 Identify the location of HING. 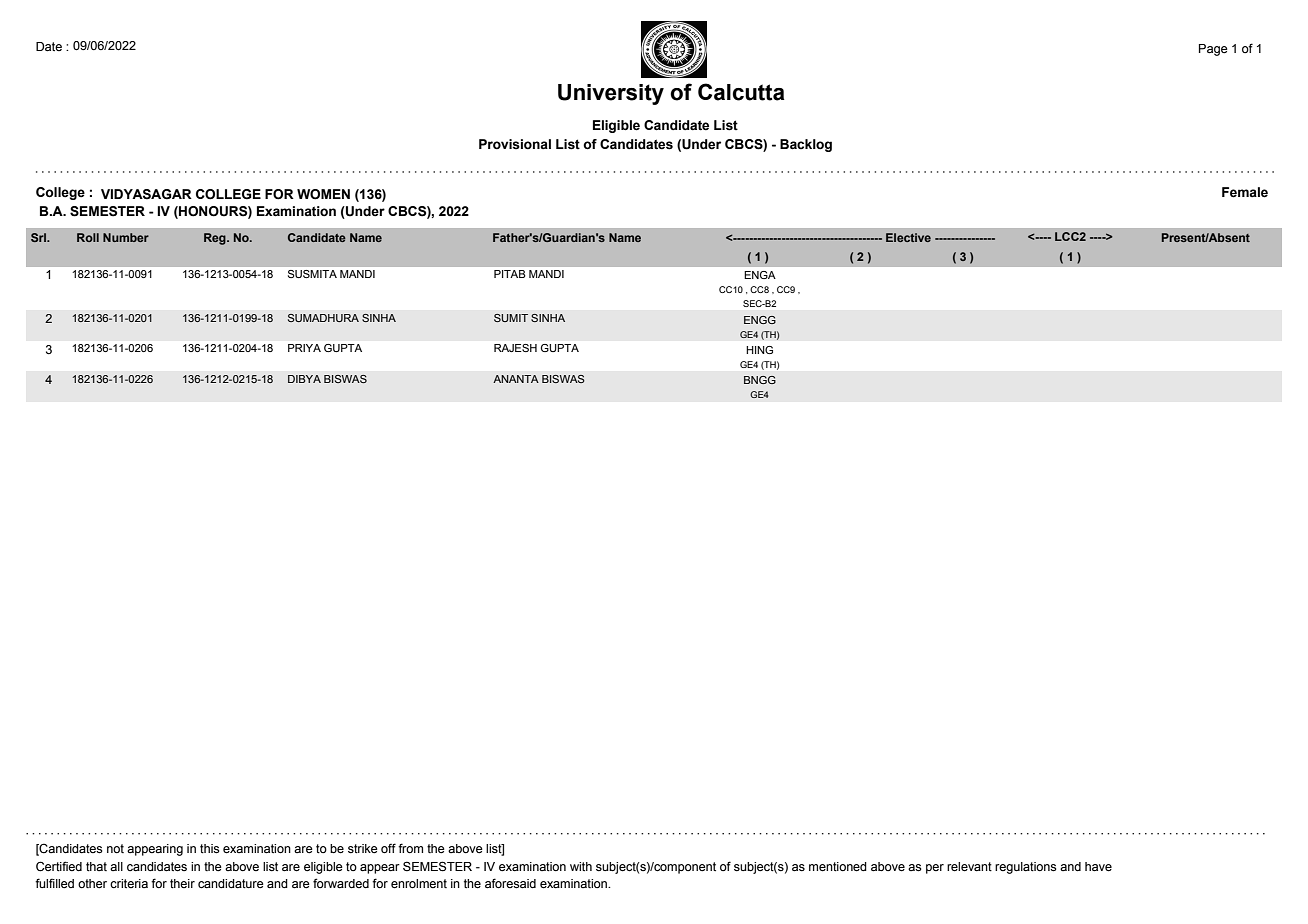
(759, 350).
